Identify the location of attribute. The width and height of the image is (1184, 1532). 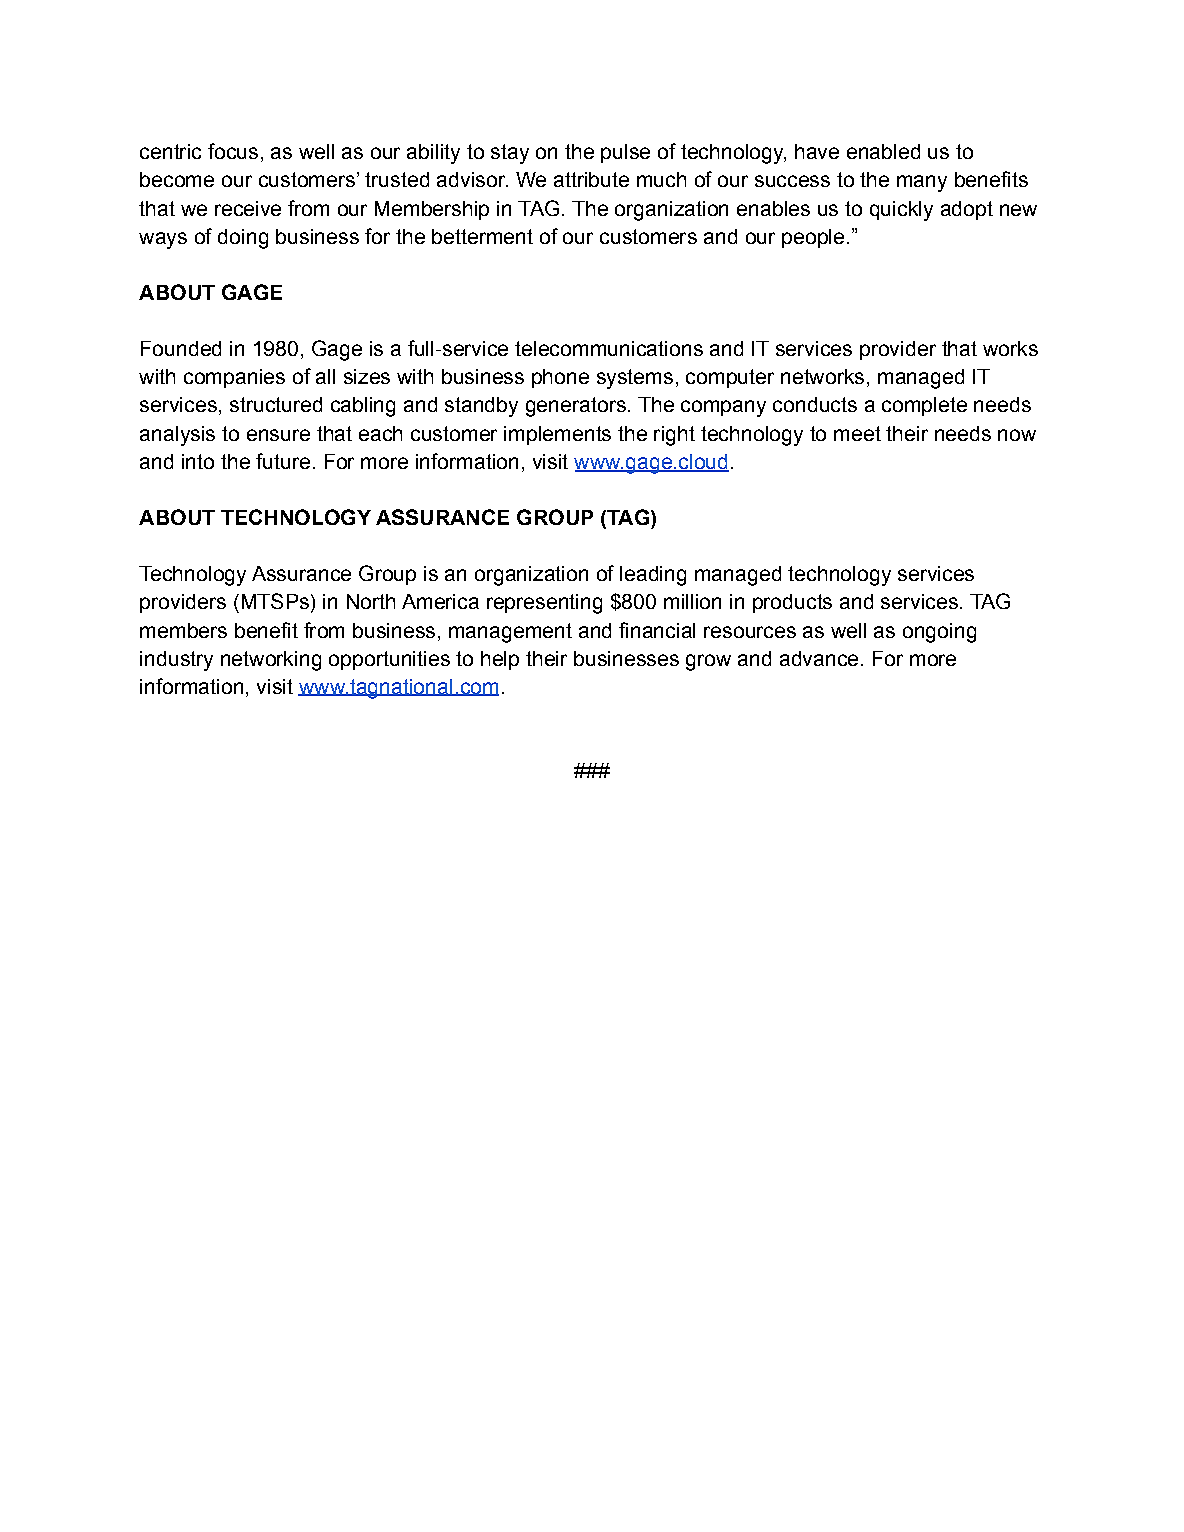
(591, 179).
